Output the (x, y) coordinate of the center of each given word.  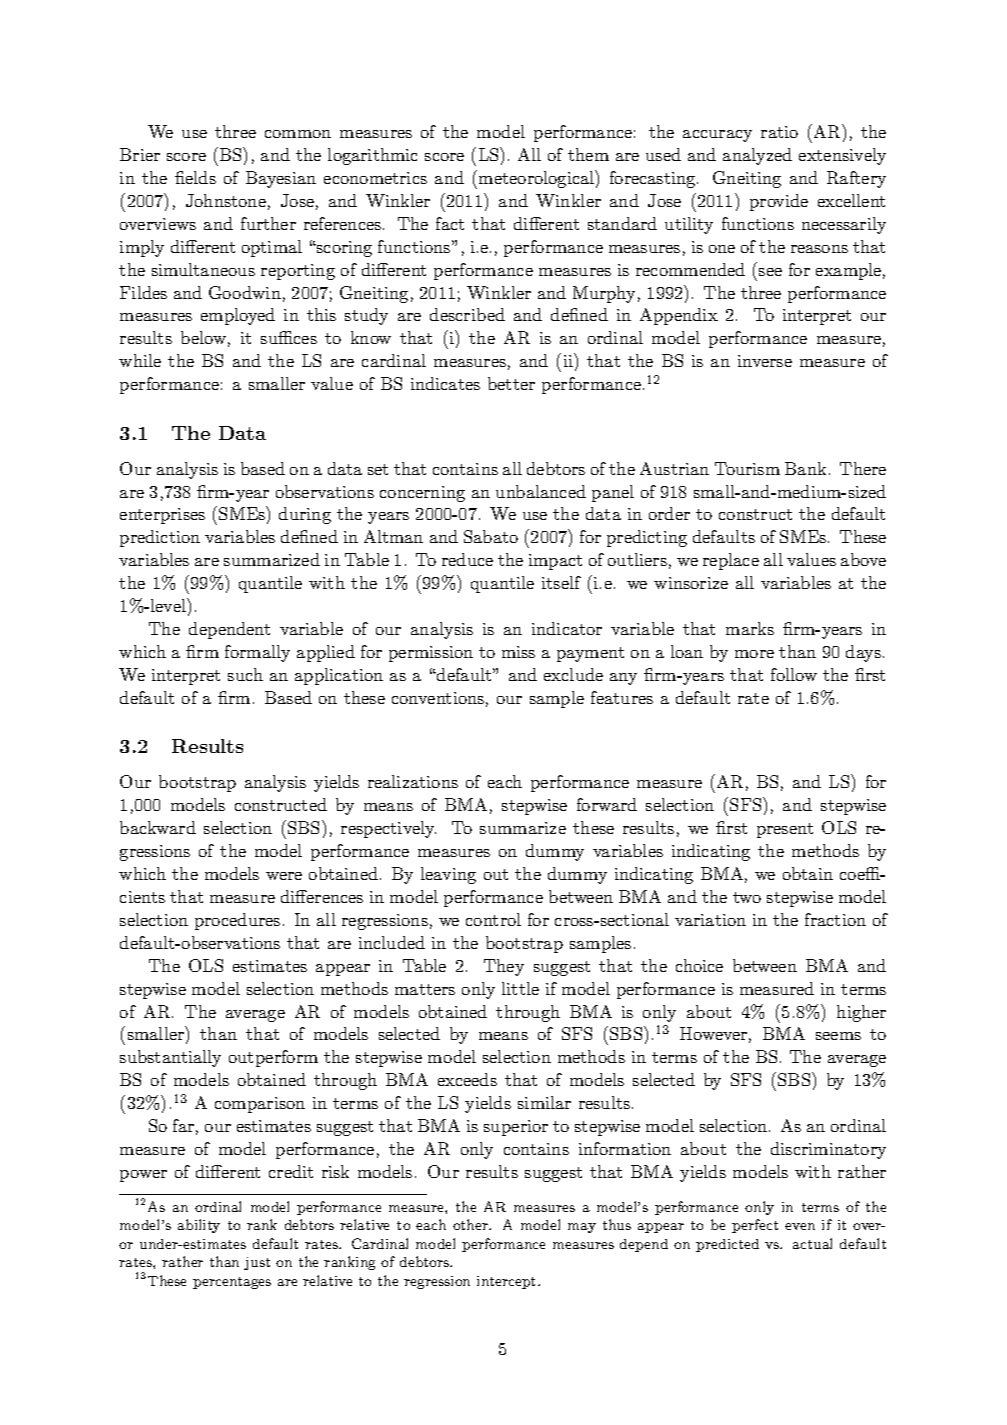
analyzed (757, 156)
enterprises (162, 516)
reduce (467, 559)
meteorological (537, 179)
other (471, 1224)
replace (731, 561)
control (493, 919)
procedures (237, 921)
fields (195, 177)
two (747, 897)
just (257, 1263)
